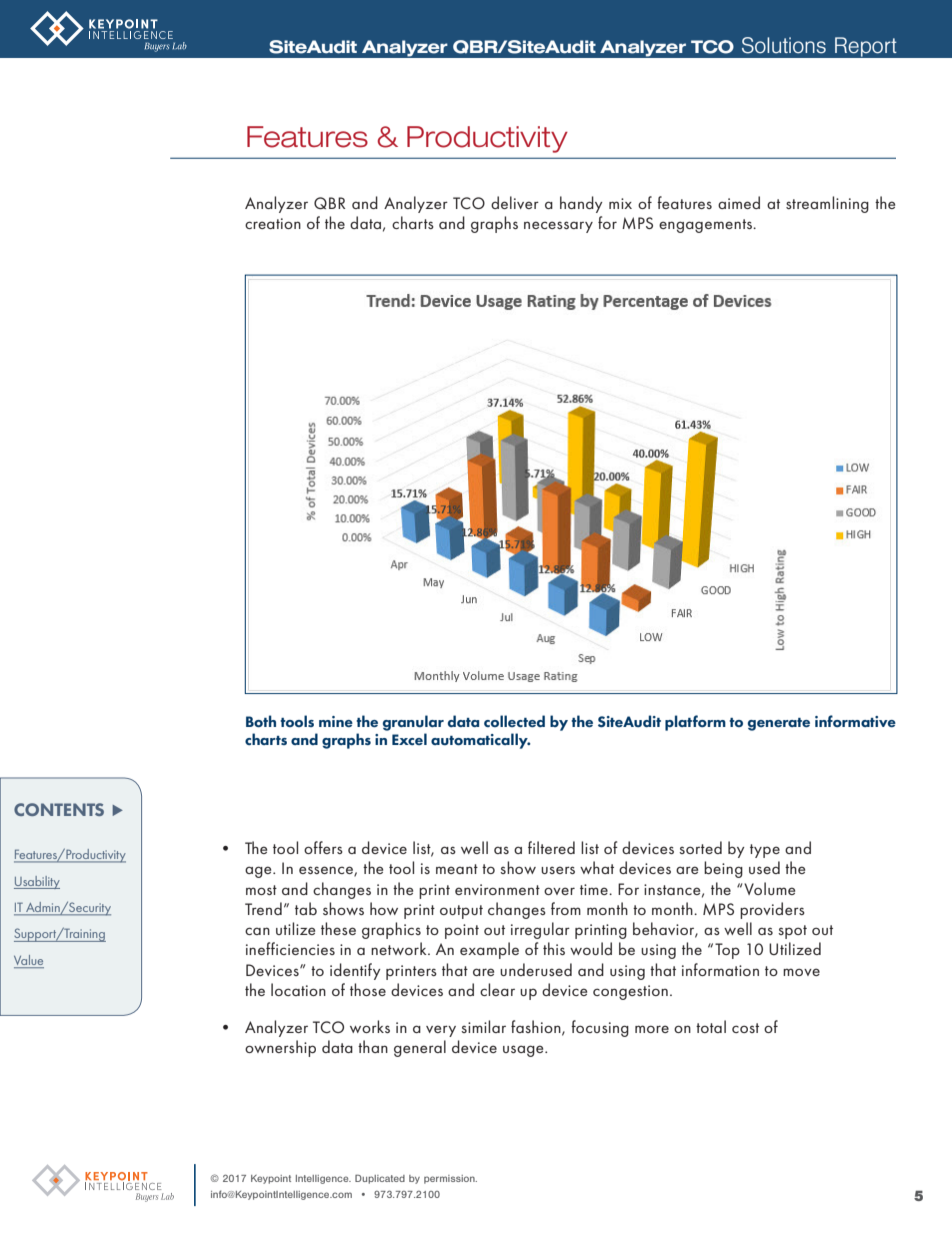  What do you see at coordinates (784, 45) in the screenshot?
I see `Solutions` at bounding box center [784, 45].
